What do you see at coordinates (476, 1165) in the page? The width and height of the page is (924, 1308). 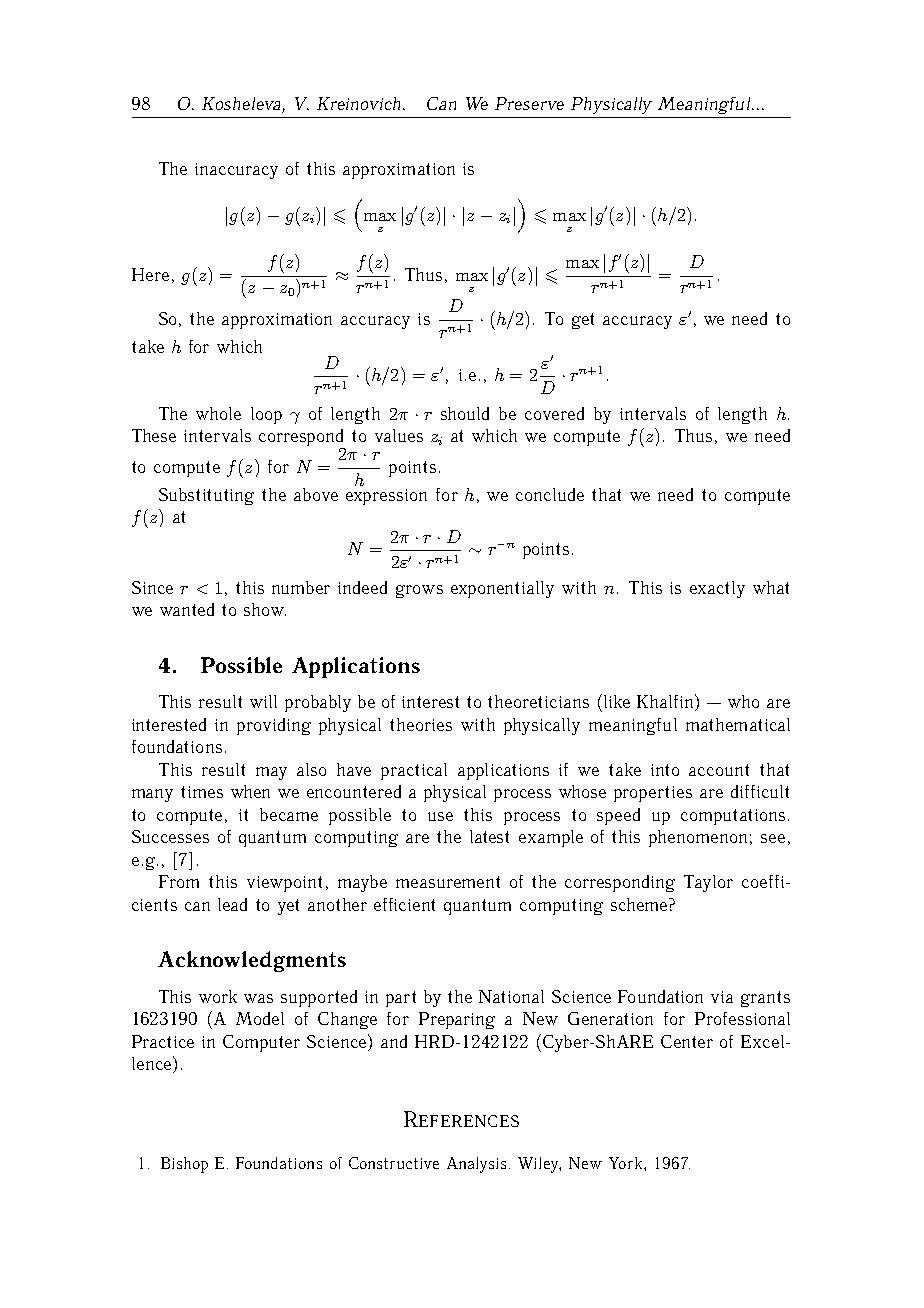 I see `Analysis` at bounding box center [476, 1165].
